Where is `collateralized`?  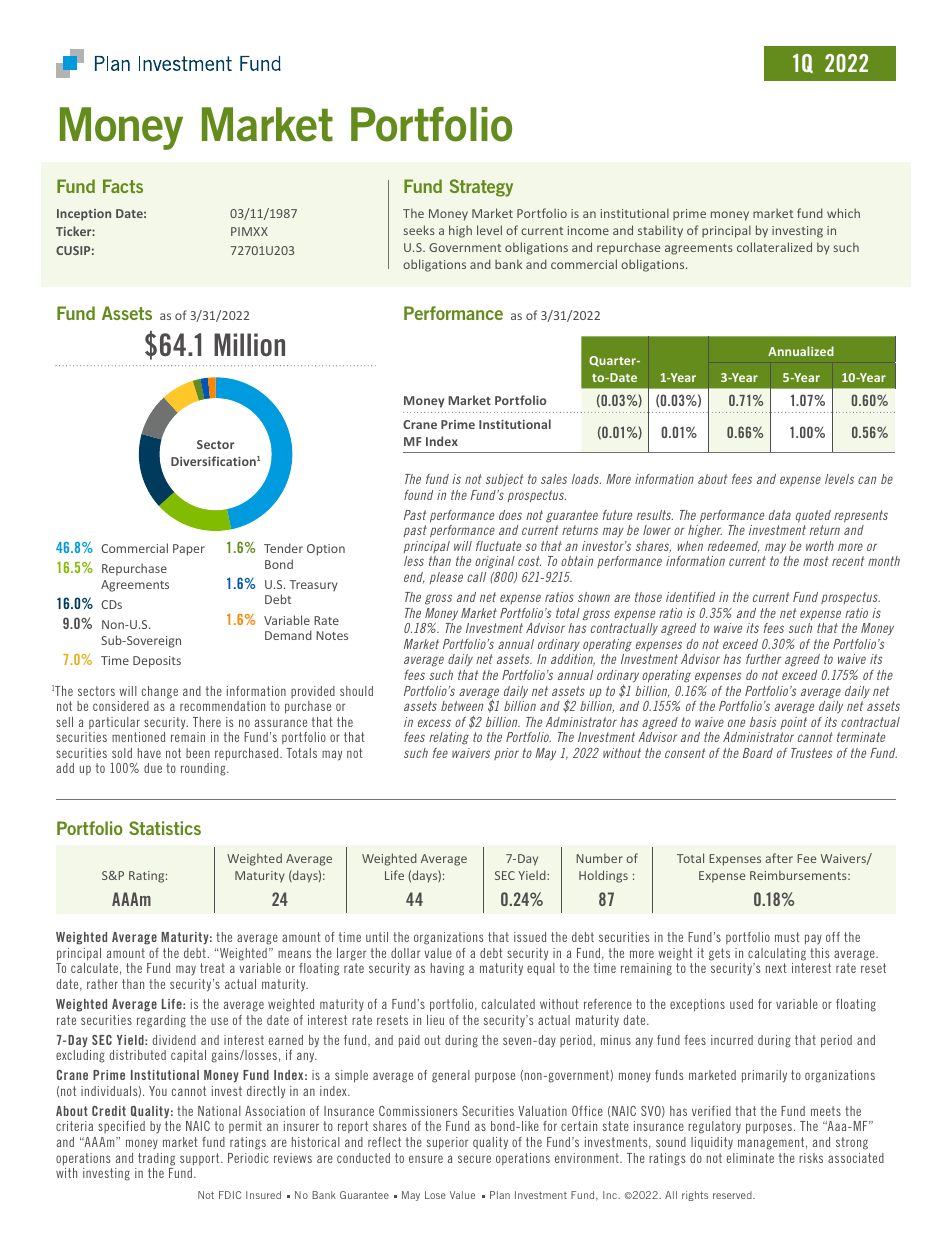
collateralized is located at coordinates (774, 247).
